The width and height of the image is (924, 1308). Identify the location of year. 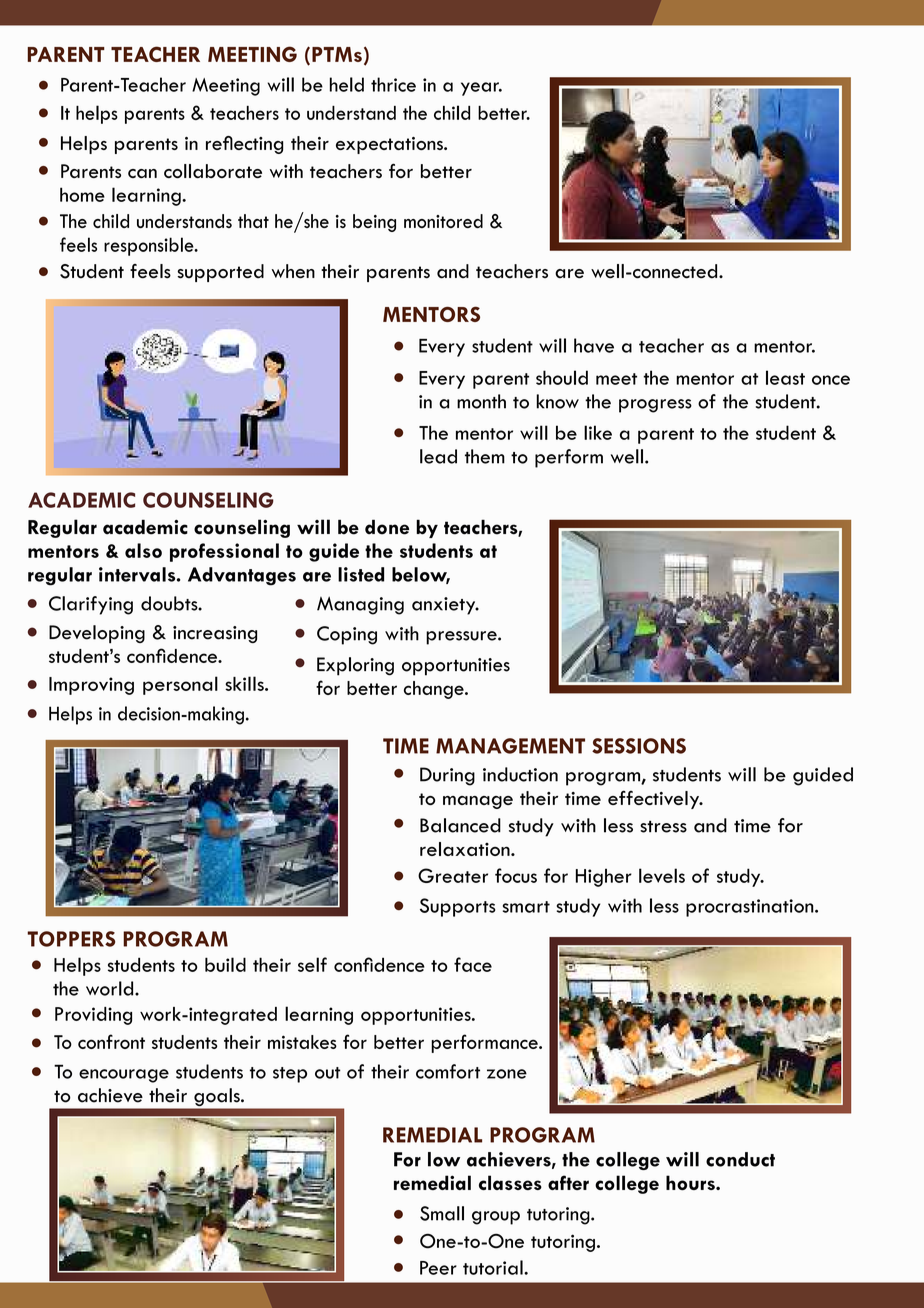
(481, 89).
